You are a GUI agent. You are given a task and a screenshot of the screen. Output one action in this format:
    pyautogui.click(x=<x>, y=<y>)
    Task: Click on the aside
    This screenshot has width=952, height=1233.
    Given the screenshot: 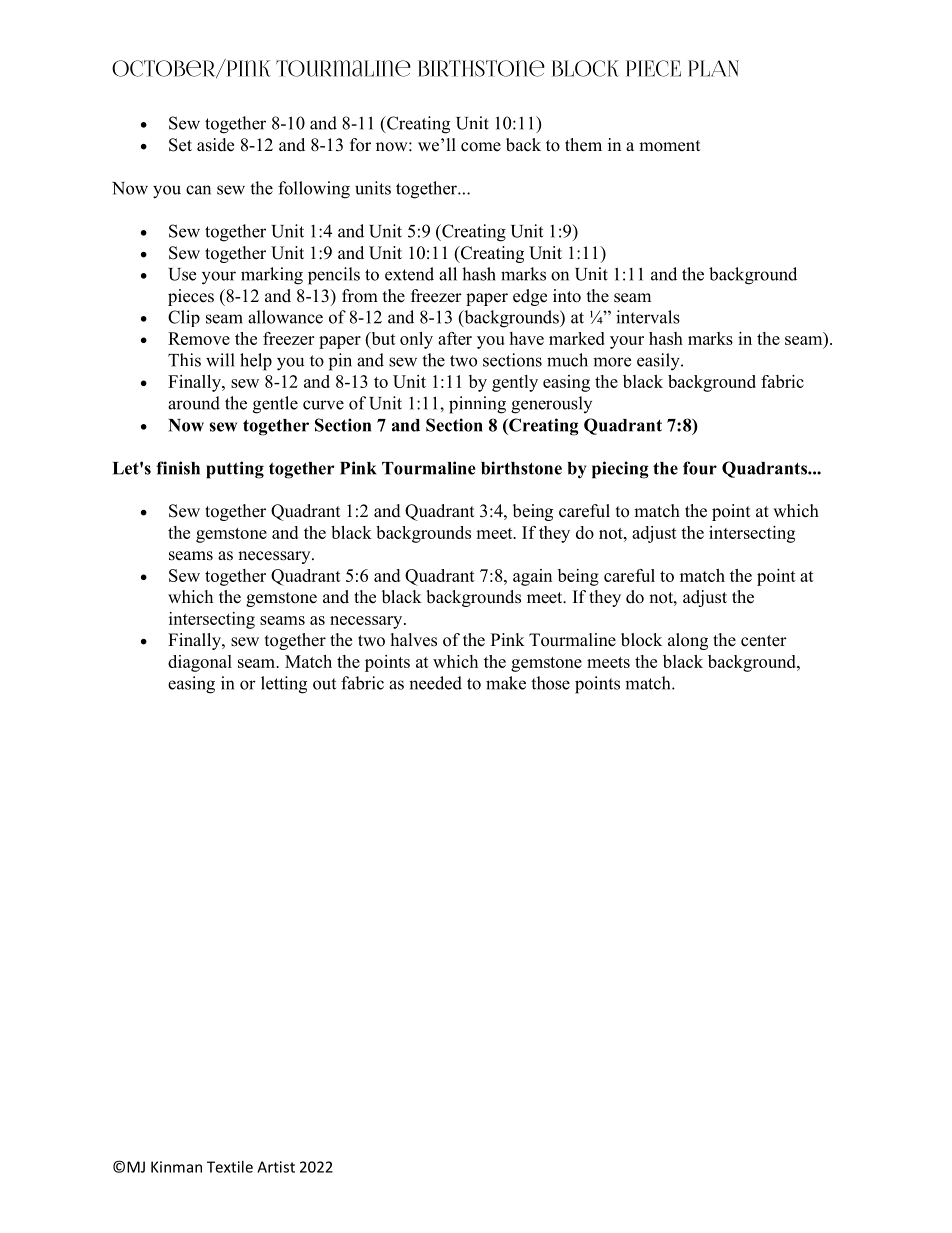 What is the action you would take?
    pyautogui.click(x=215, y=145)
